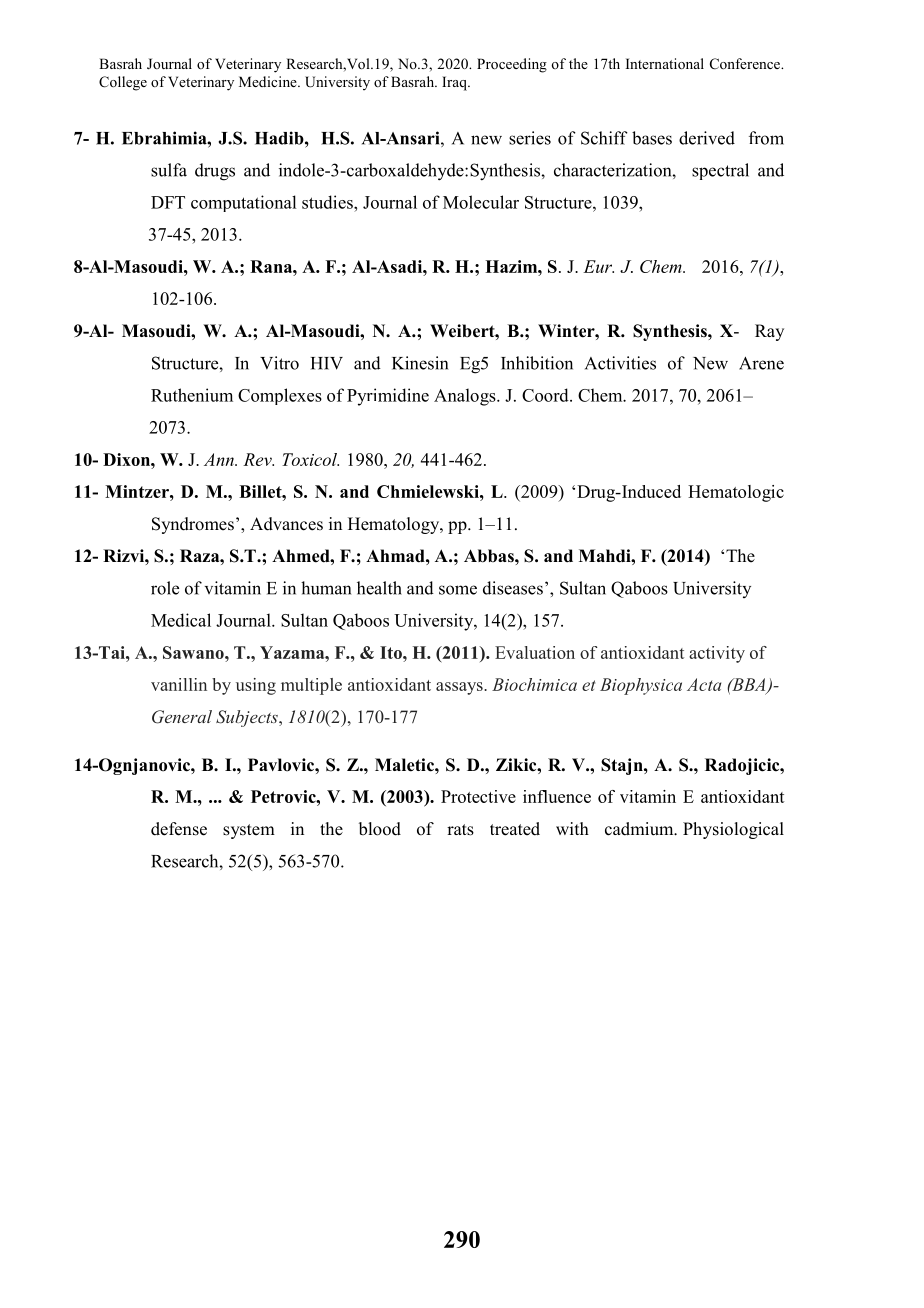 This document has height=1308, width=924. I want to click on Ann, so click(220, 459).
